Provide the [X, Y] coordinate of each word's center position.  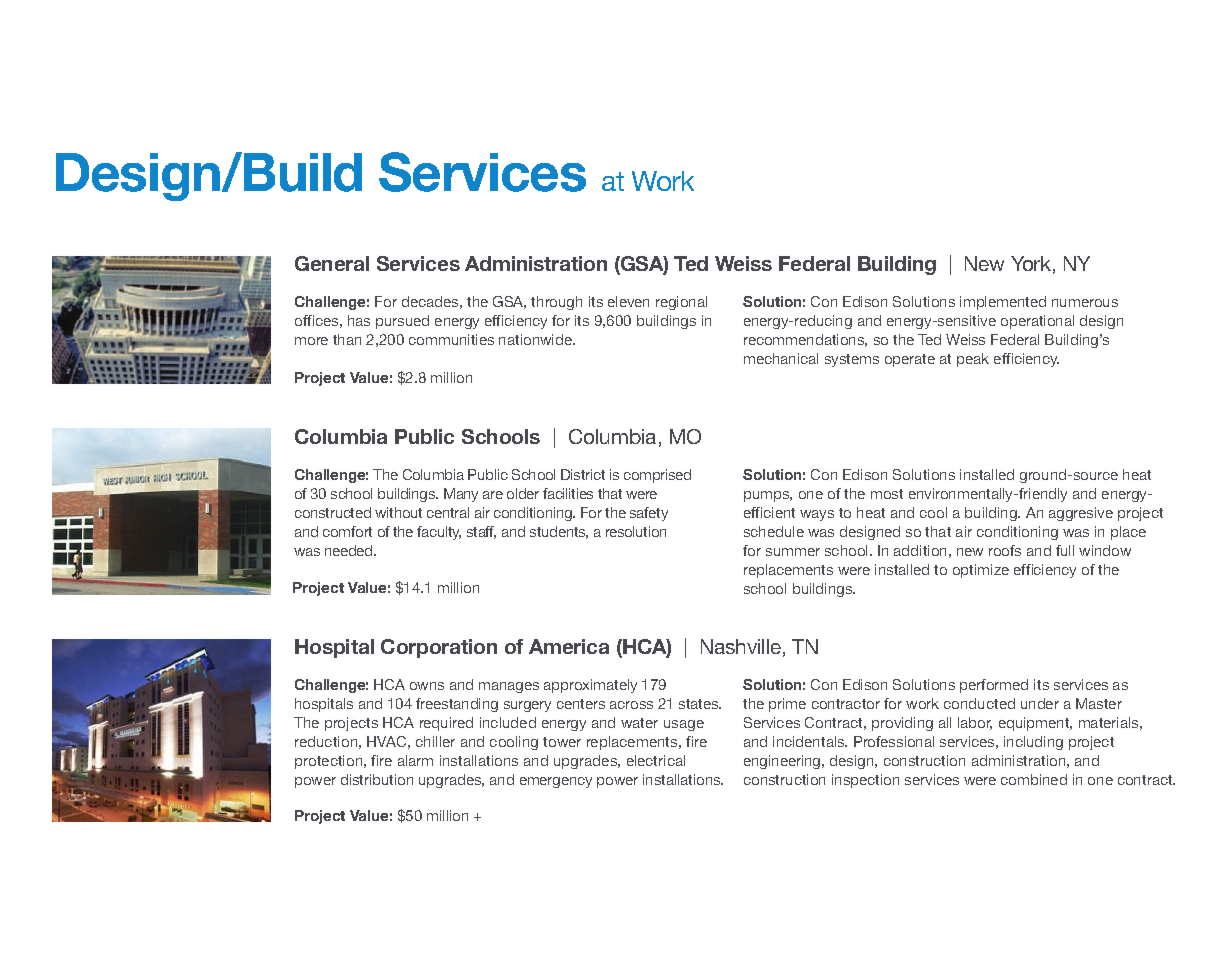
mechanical [781, 358]
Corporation [439, 648]
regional [681, 303]
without [398, 512]
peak [973, 360]
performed [994, 686]
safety [649, 514]
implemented [1003, 303]
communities [451, 339]
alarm [415, 760]
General [332, 263]
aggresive [1081, 514]
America [569, 646]
